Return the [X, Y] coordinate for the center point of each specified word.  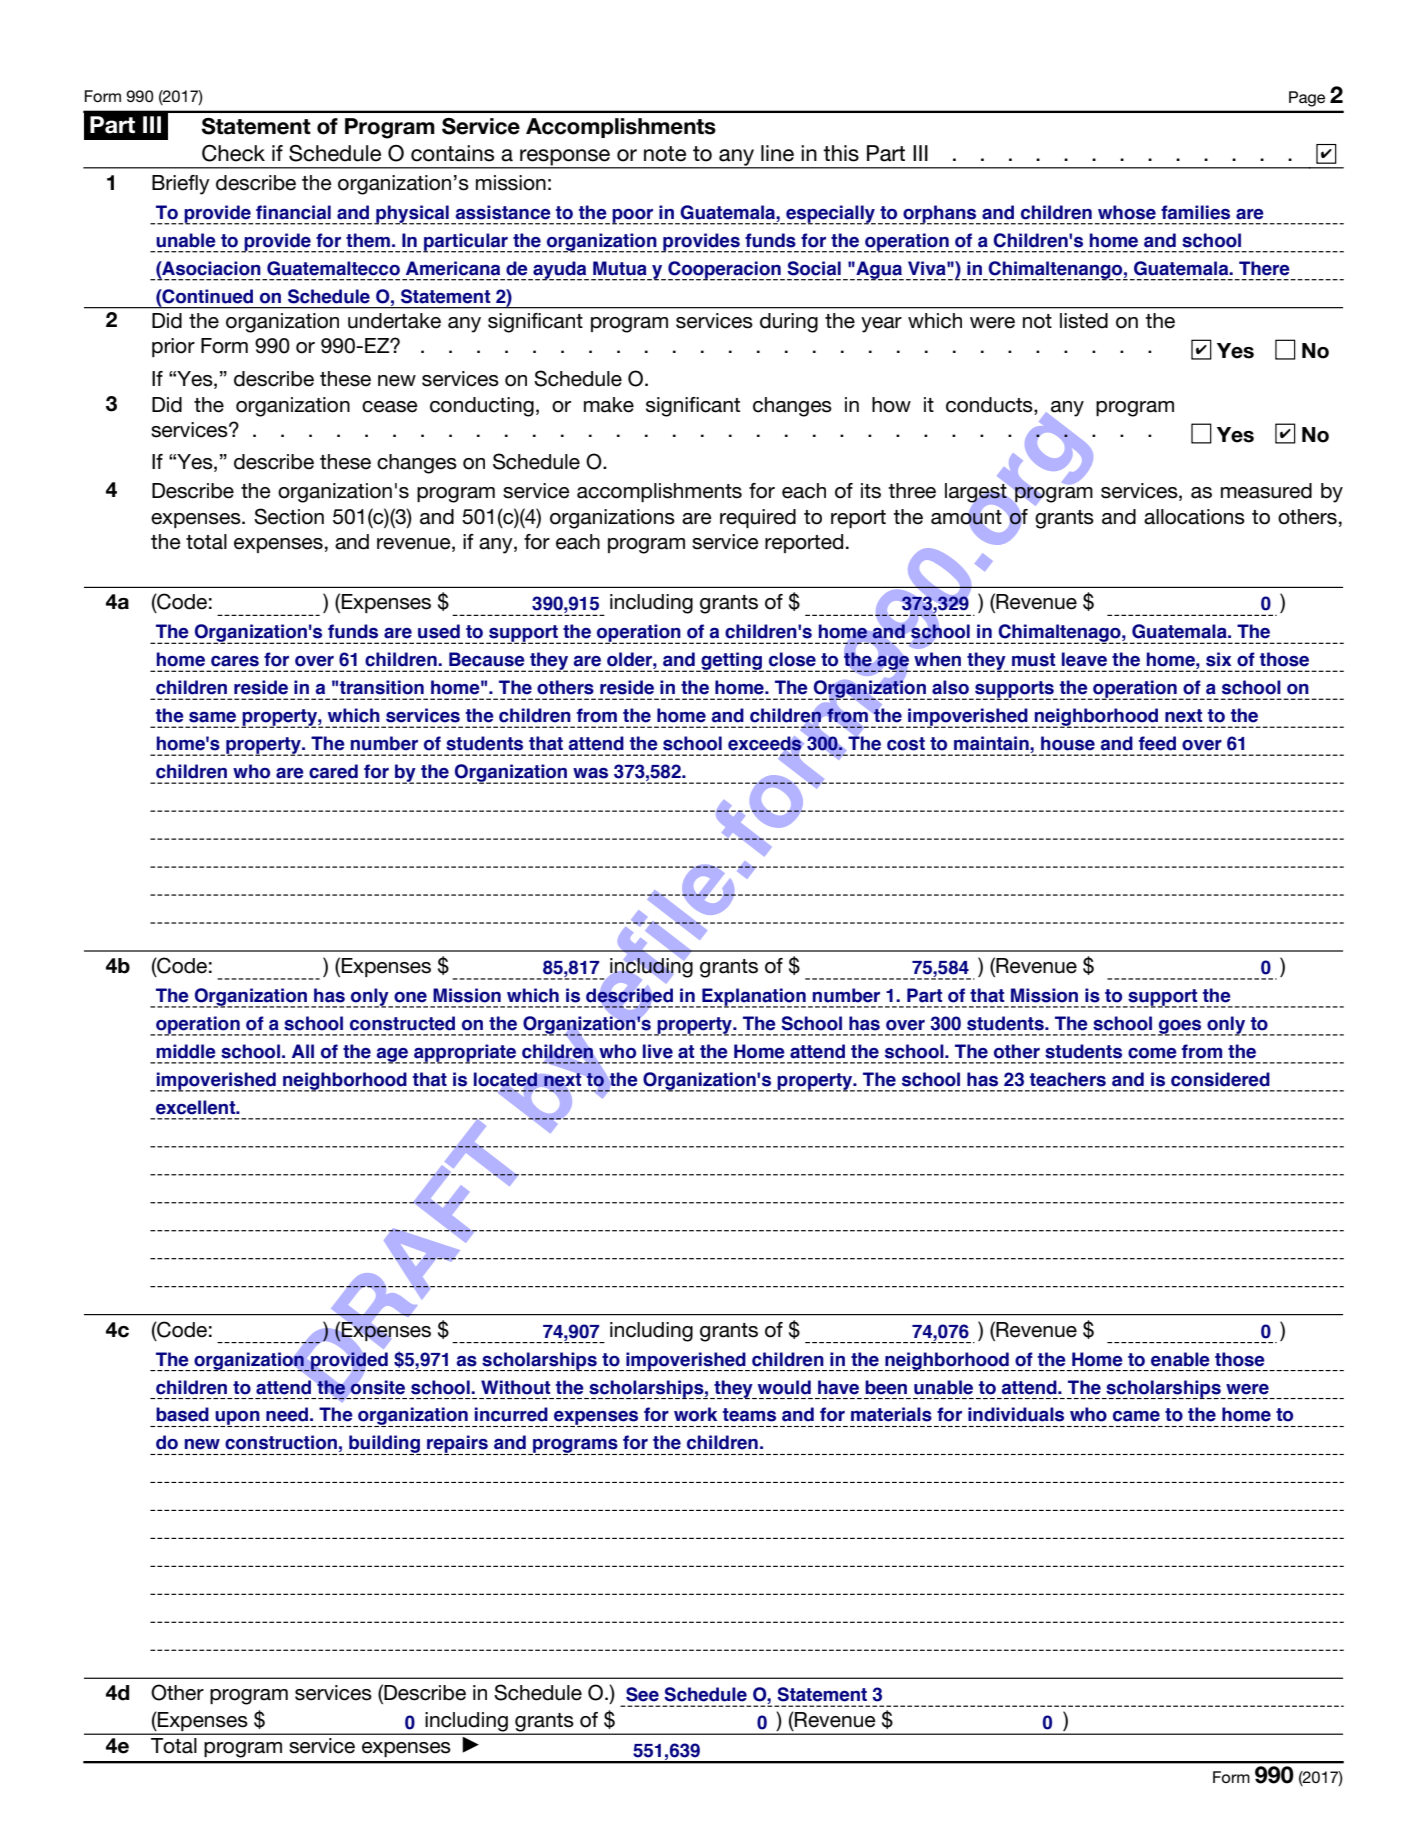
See [642, 1694]
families [1195, 212]
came [1136, 1416]
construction [281, 1442]
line [777, 153]
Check [233, 153]
